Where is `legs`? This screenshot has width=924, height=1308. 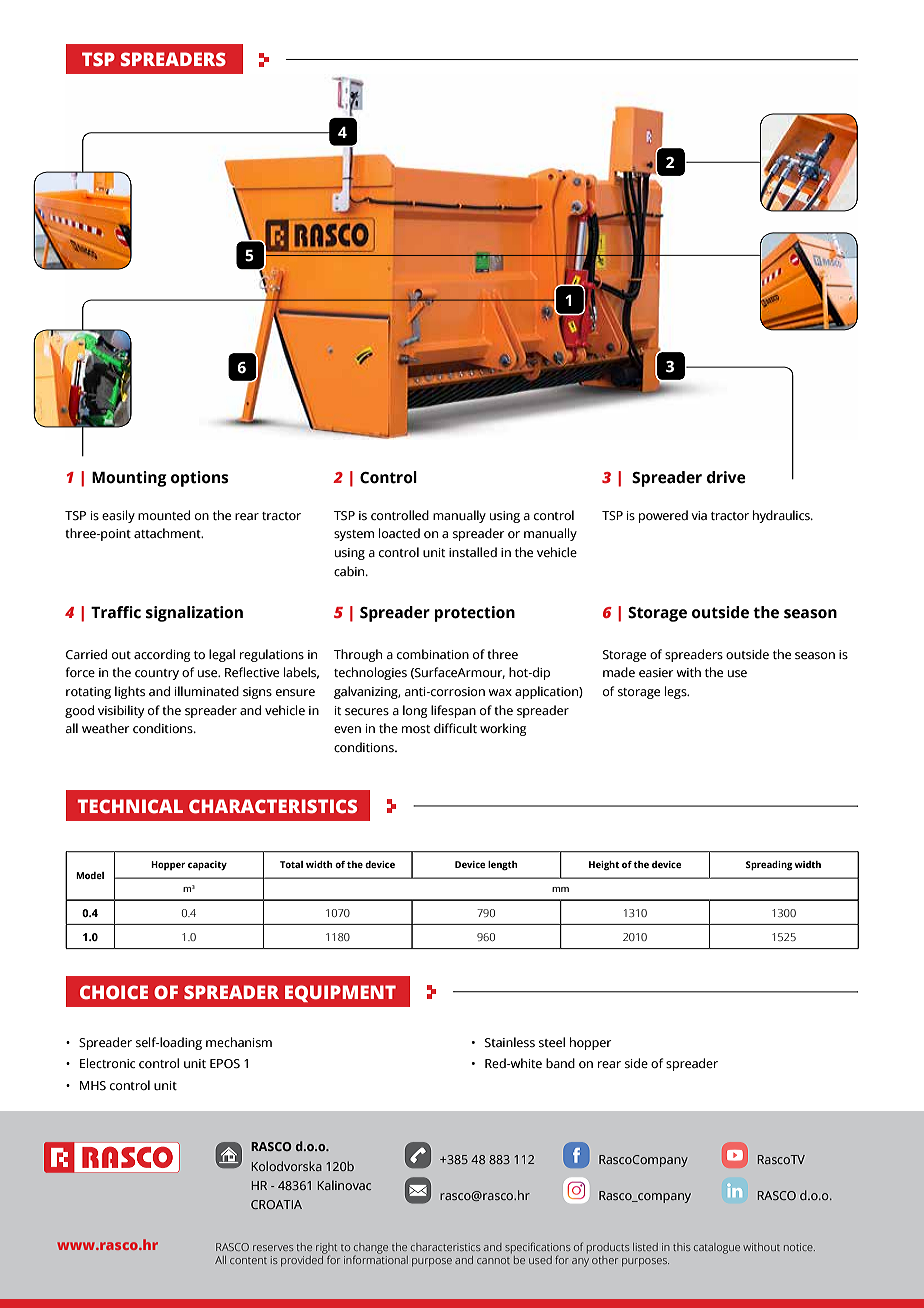 legs is located at coordinates (677, 692).
